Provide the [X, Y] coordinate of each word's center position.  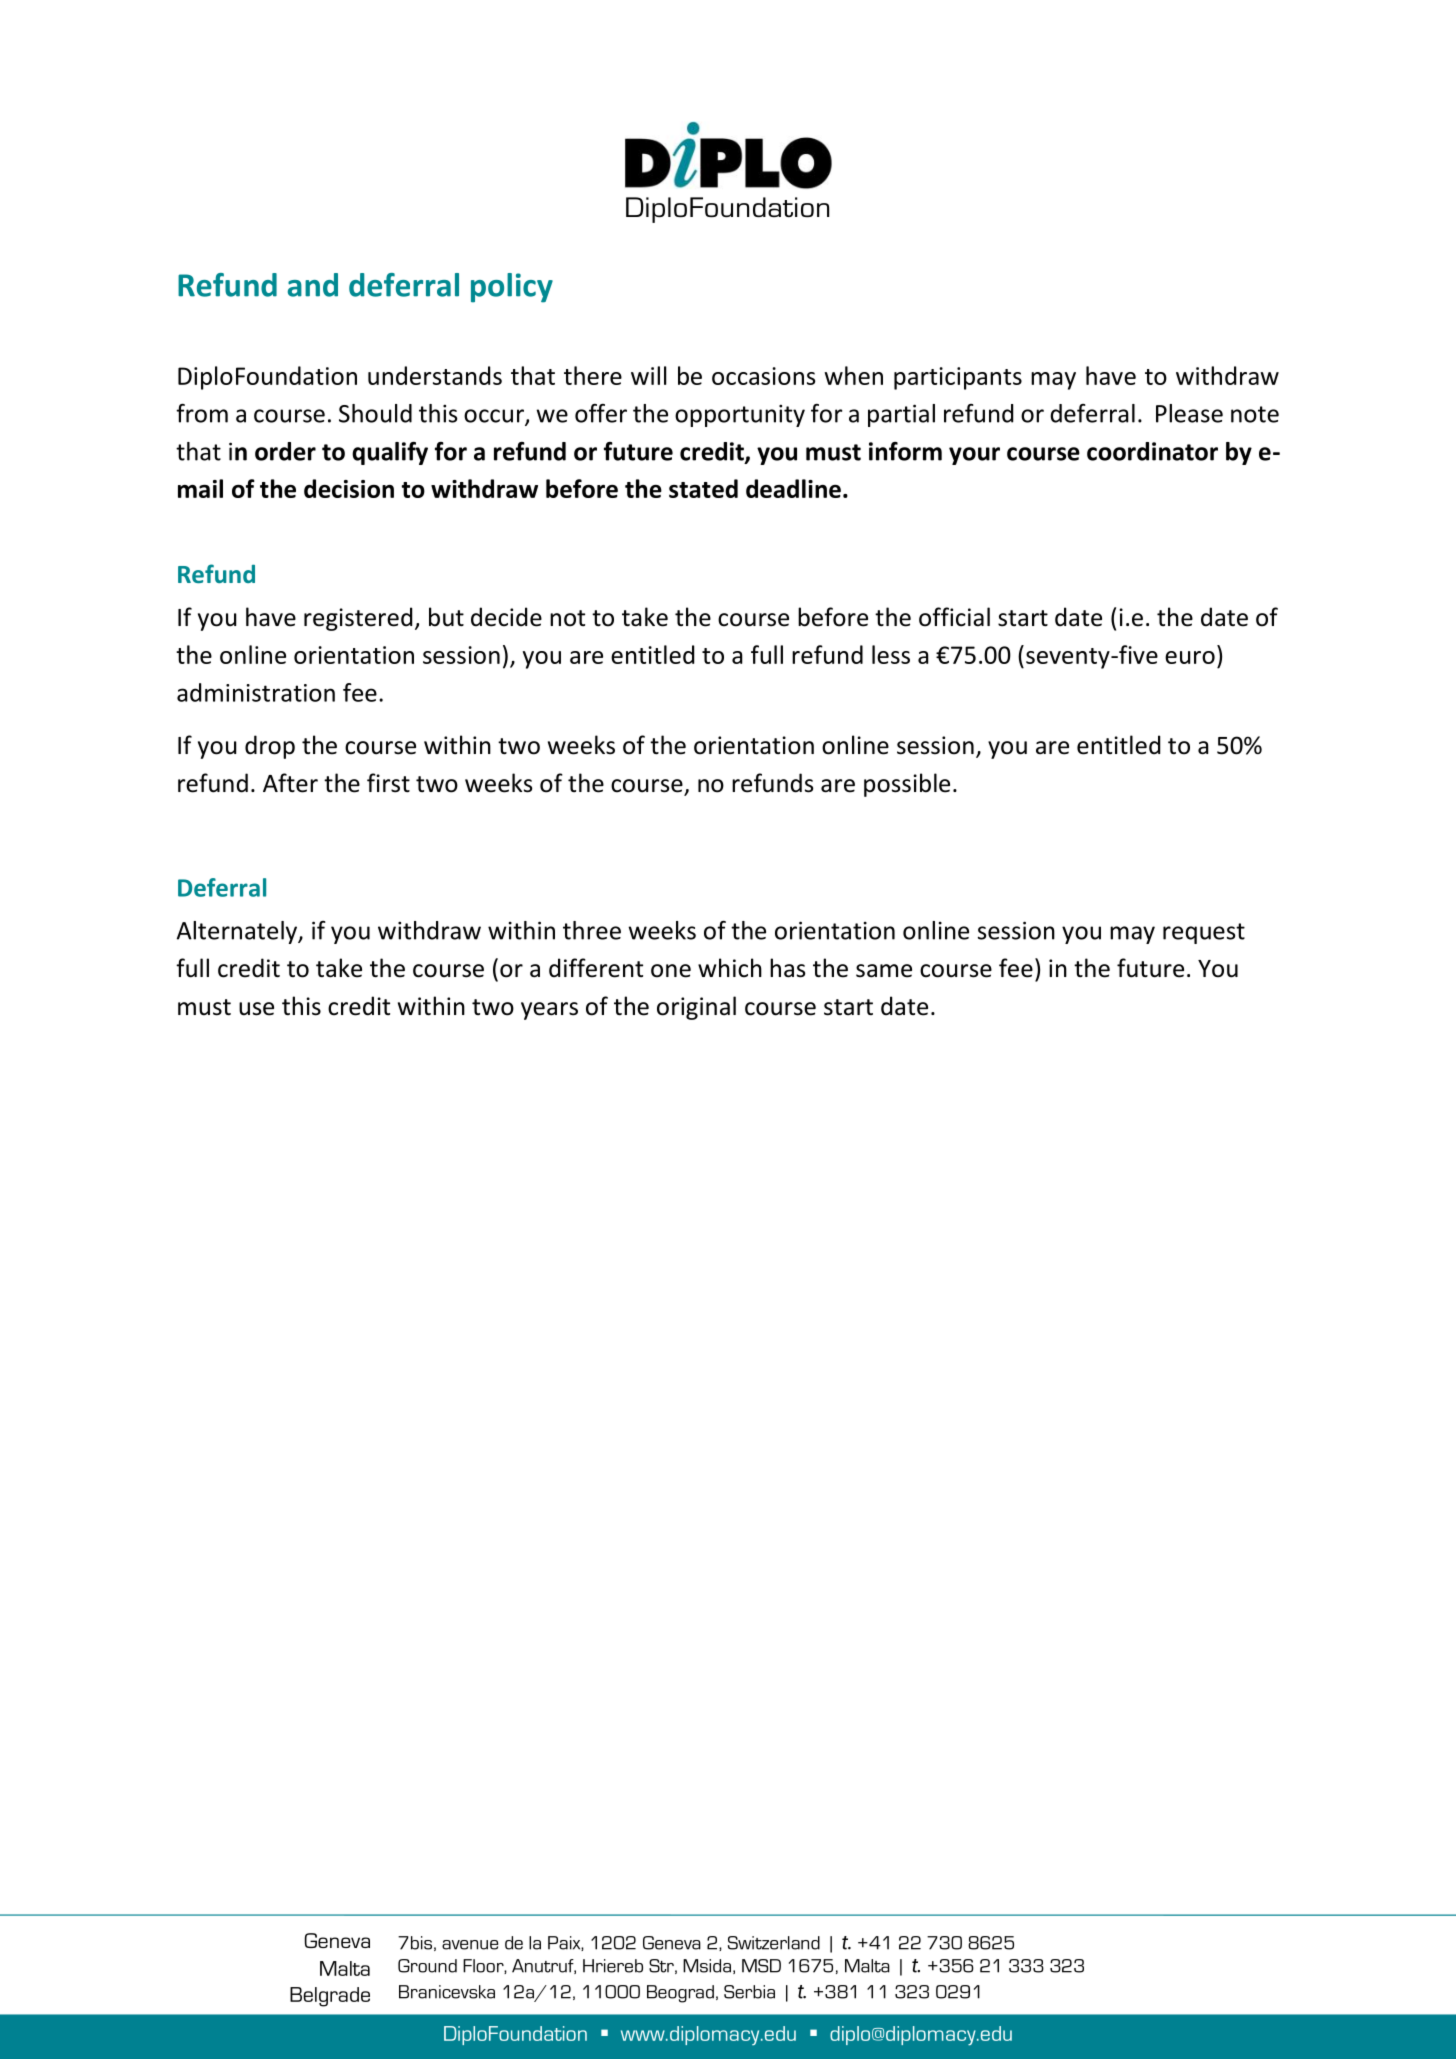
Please [1189, 413]
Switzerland [774, 1943]
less [891, 654]
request [1204, 933]
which [730, 968]
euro [1190, 657]
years [549, 1011]
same [884, 971]
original [696, 1008]
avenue [470, 1945]
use [256, 1009]
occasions [763, 376]
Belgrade [330, 1997]
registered [358, 619]
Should [375, 413]
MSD [761, 1966]
